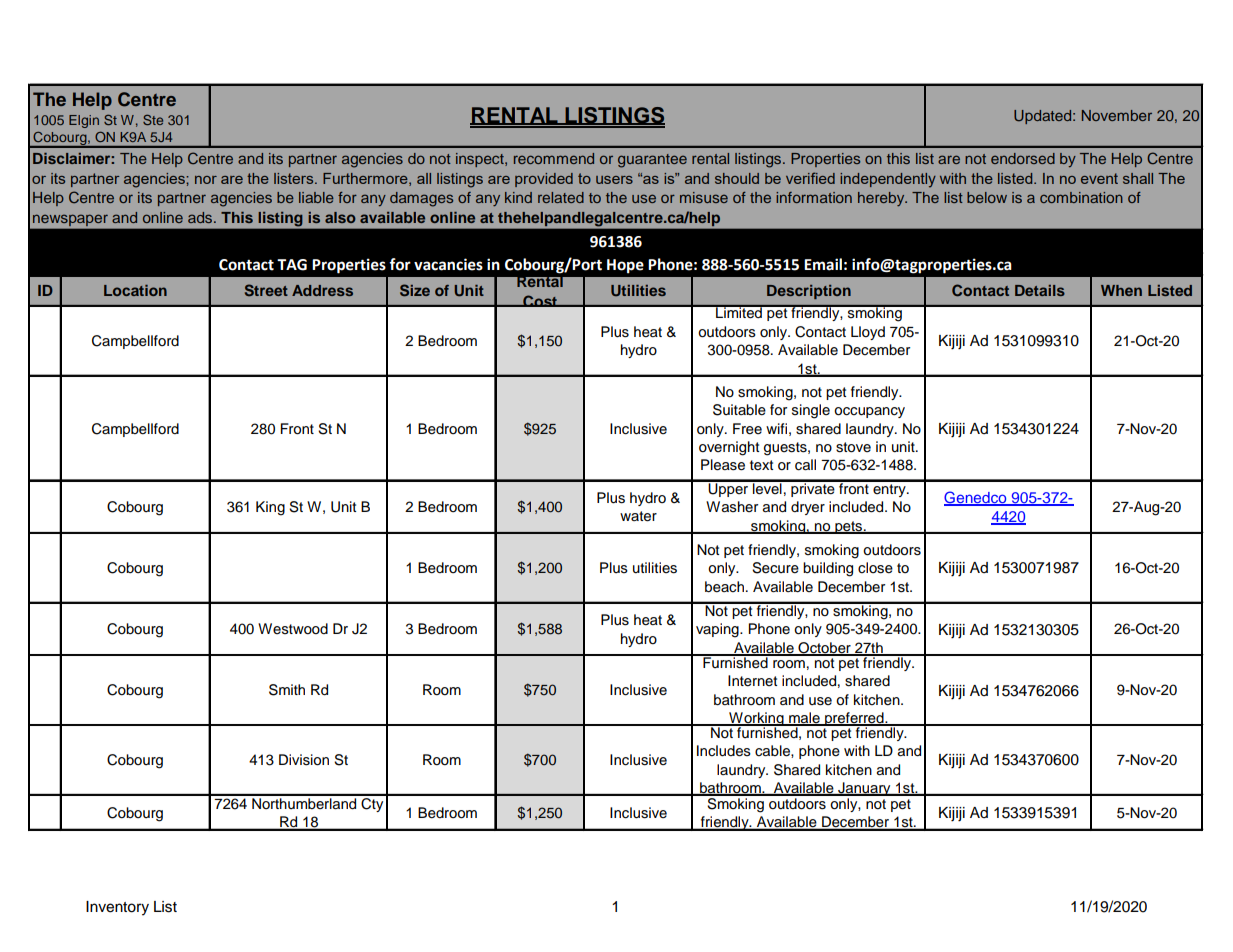 Image resolution: width=1233 pixels, height=952 pixels. I want to click on Suitable, so click(739, 410).
